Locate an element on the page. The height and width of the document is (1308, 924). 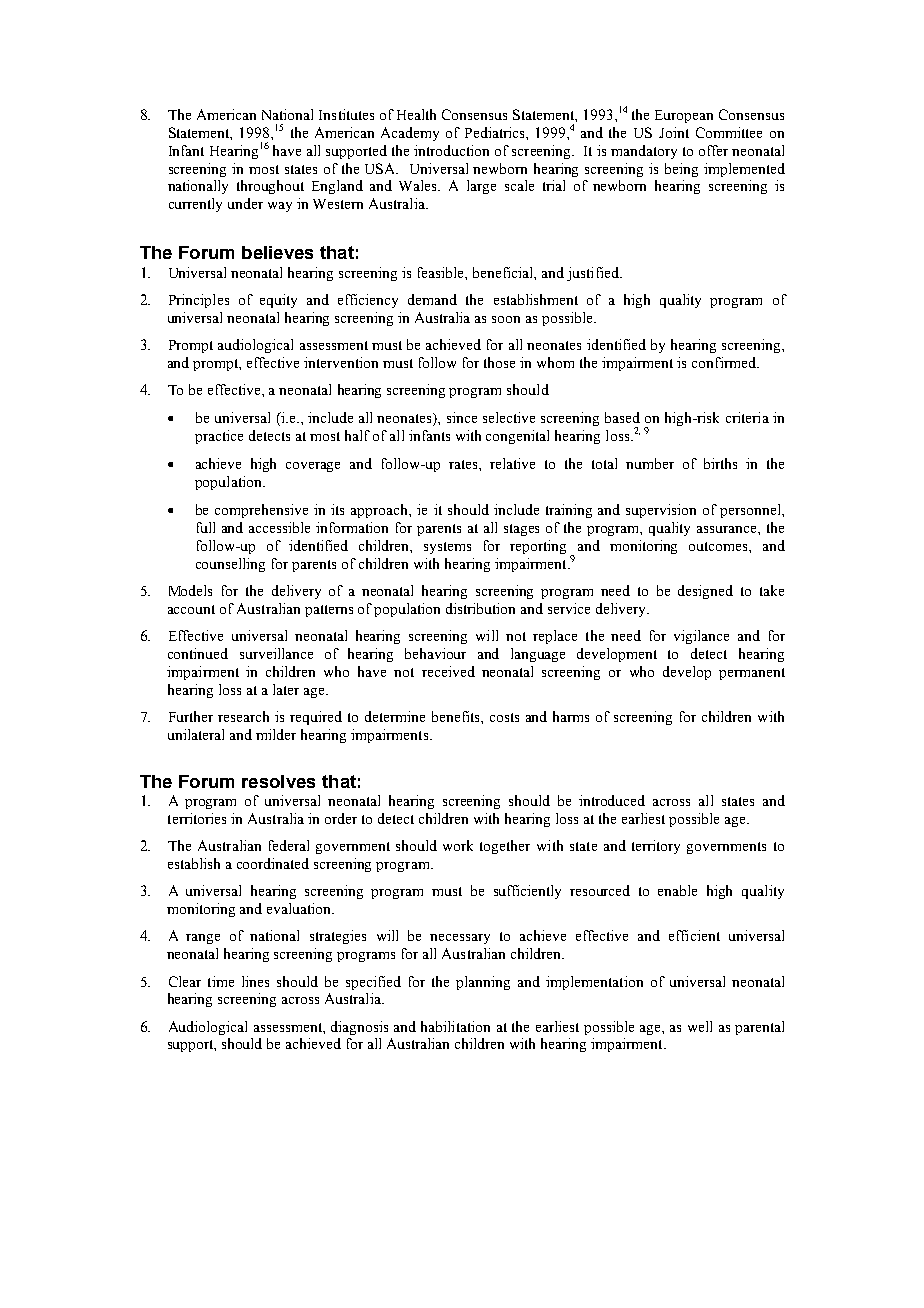
territory is located at coordinates (656, 847).
